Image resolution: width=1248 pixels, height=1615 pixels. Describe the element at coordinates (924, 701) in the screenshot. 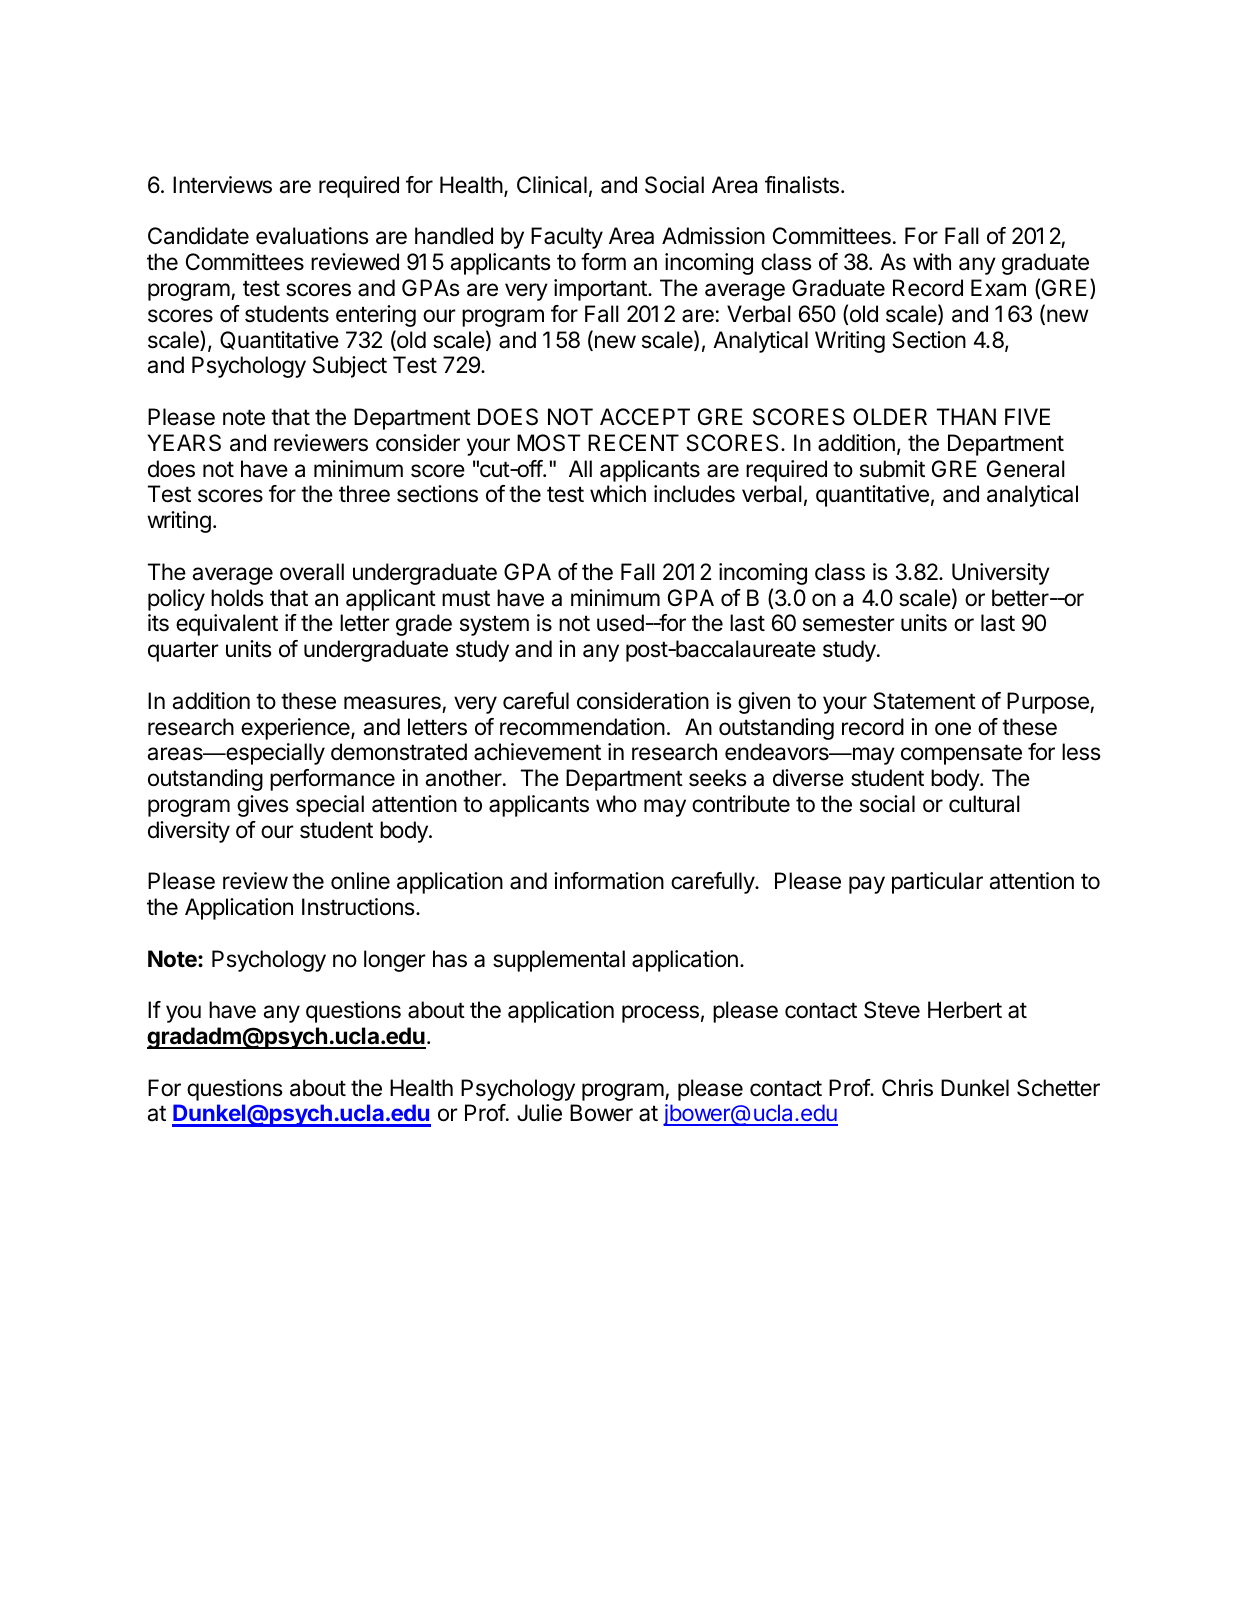

I see `Statement` at that location.
